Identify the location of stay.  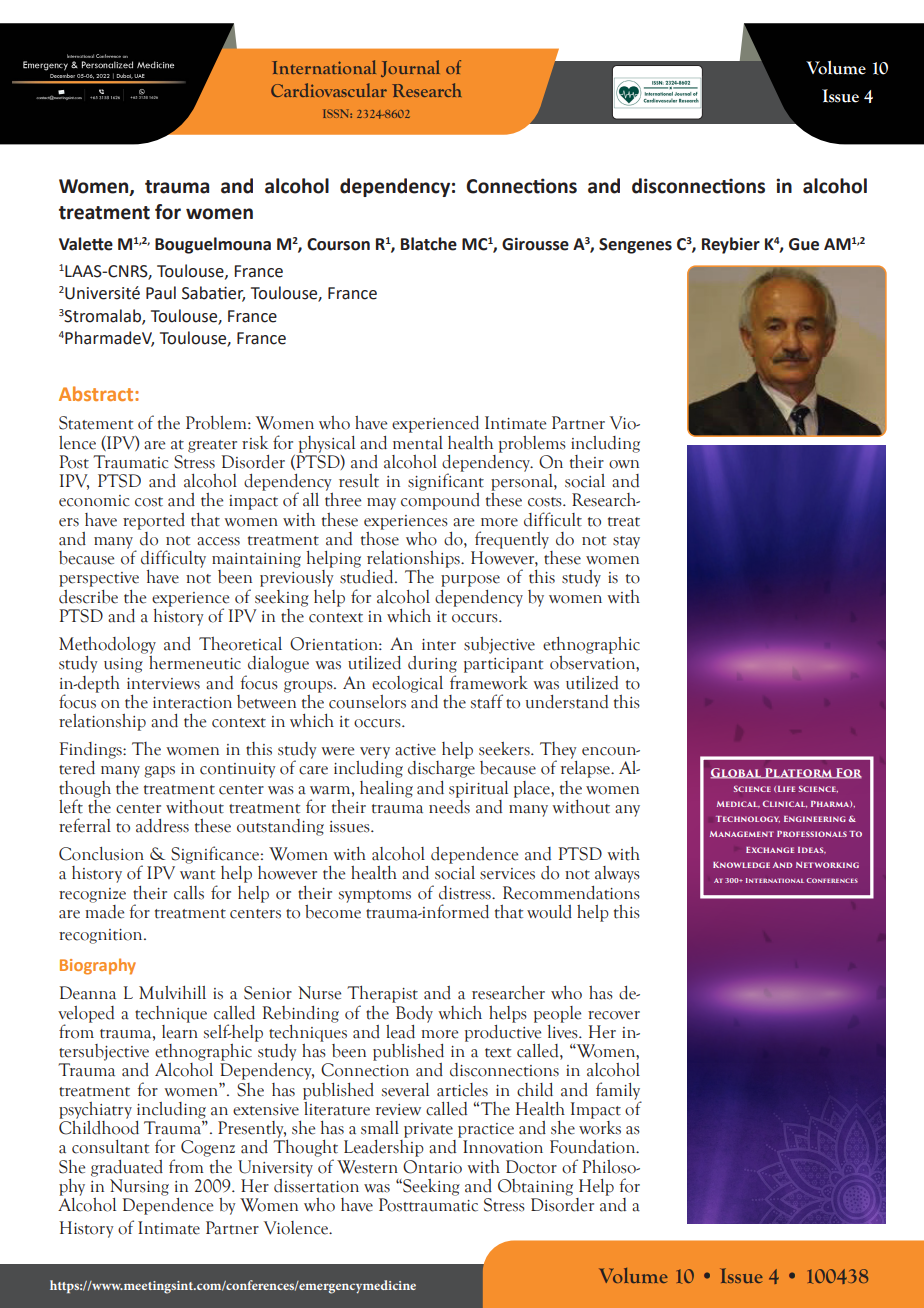
(626, 542).
